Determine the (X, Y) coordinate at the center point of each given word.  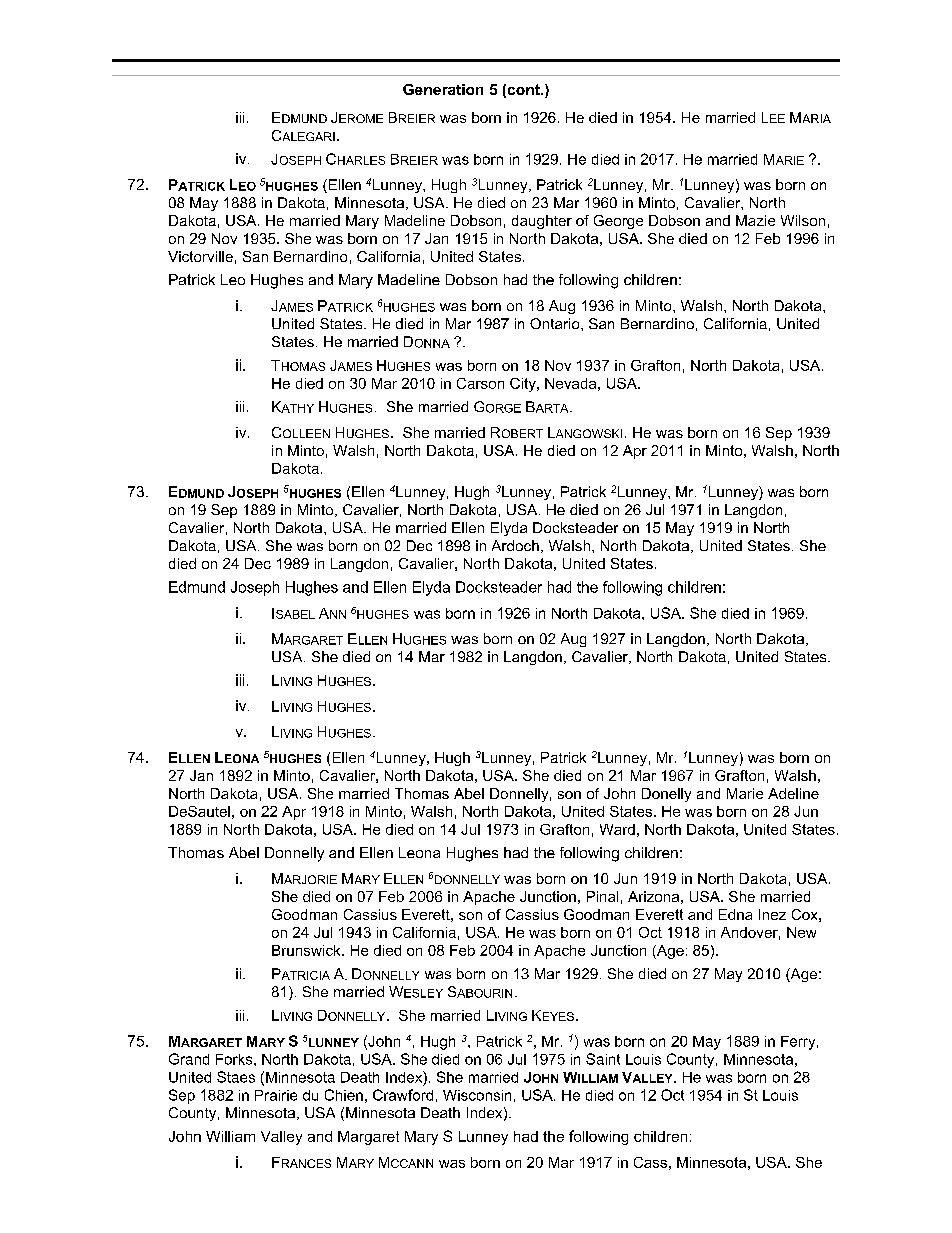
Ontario (556, 323)
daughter (542, 222)
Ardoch (515, 545)
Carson (480, 383)
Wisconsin (477, 1095)
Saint (603, 1059)
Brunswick (307, 950)
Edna (735, 914)
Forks (235, 1059)
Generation (443, 89)
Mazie (755, 220)
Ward (617, 829)
